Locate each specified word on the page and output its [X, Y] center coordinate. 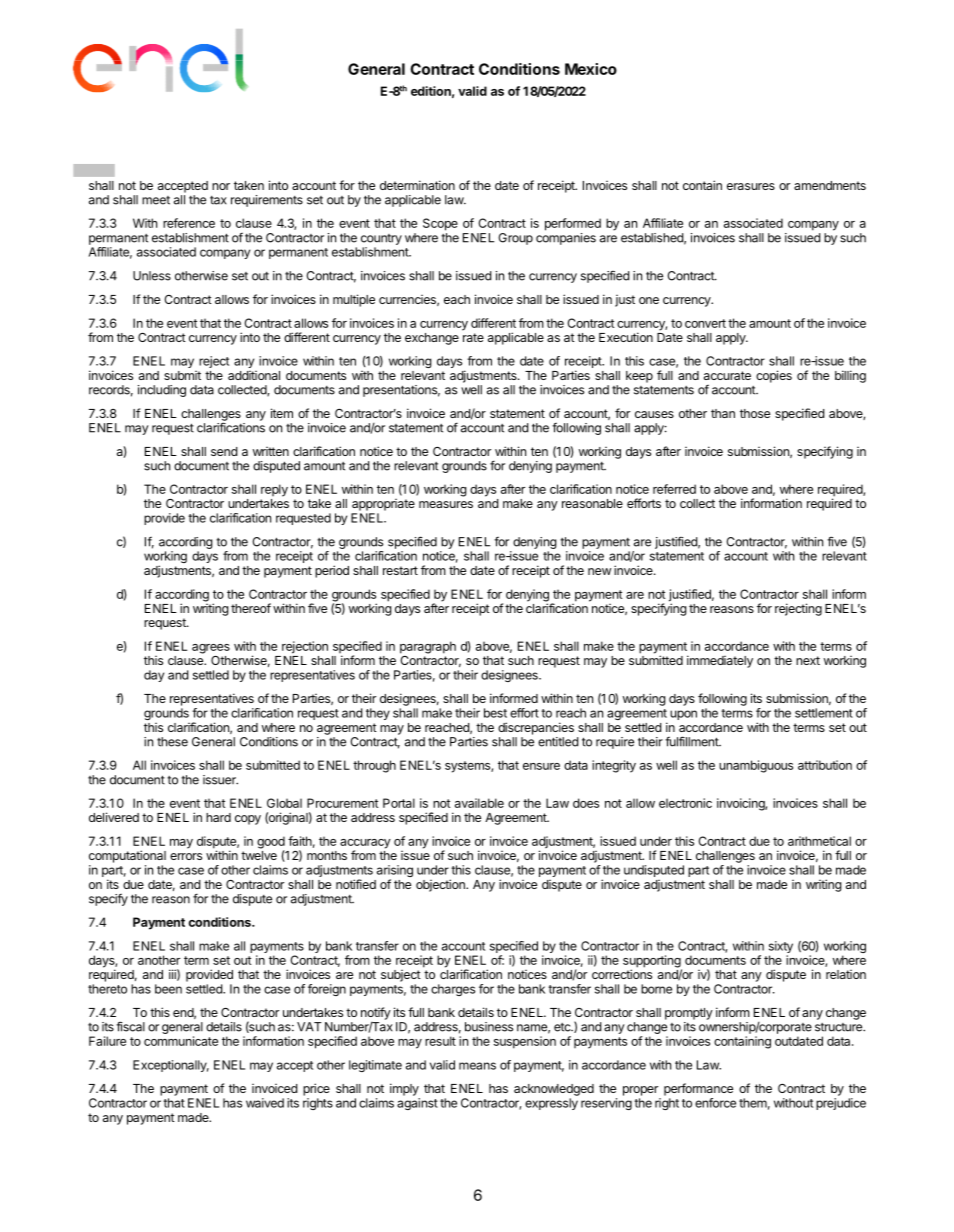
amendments [830, 185]
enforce [715, 1103]
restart [400, 570]
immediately [720, 661]
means [477, 1066]
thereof [251, 608]
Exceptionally [171, 1066]
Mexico [591, 69]
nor [221, 186]
